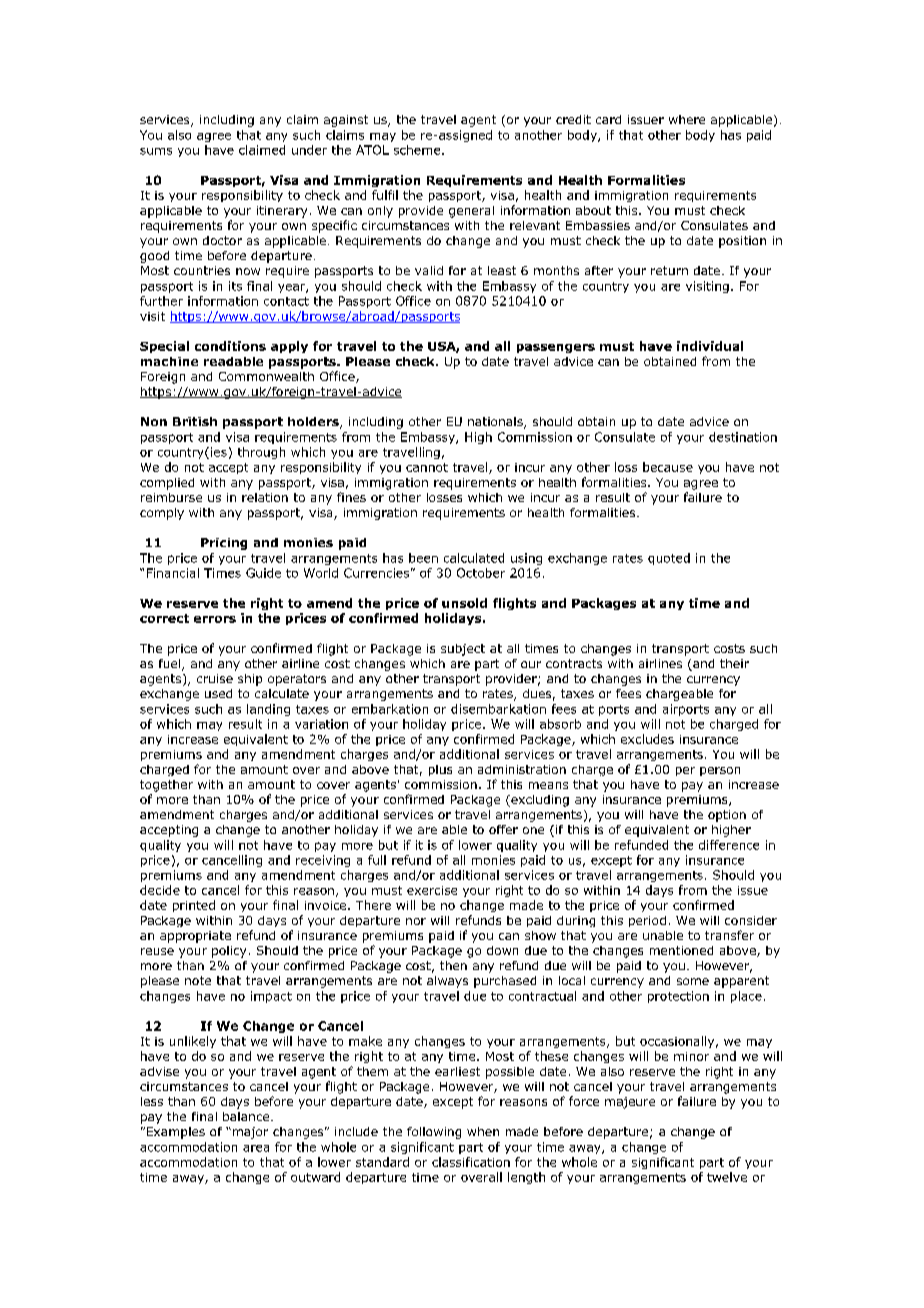 This screenshot has width=924, height=1308. I want to click on major, so click(249, 1133).
